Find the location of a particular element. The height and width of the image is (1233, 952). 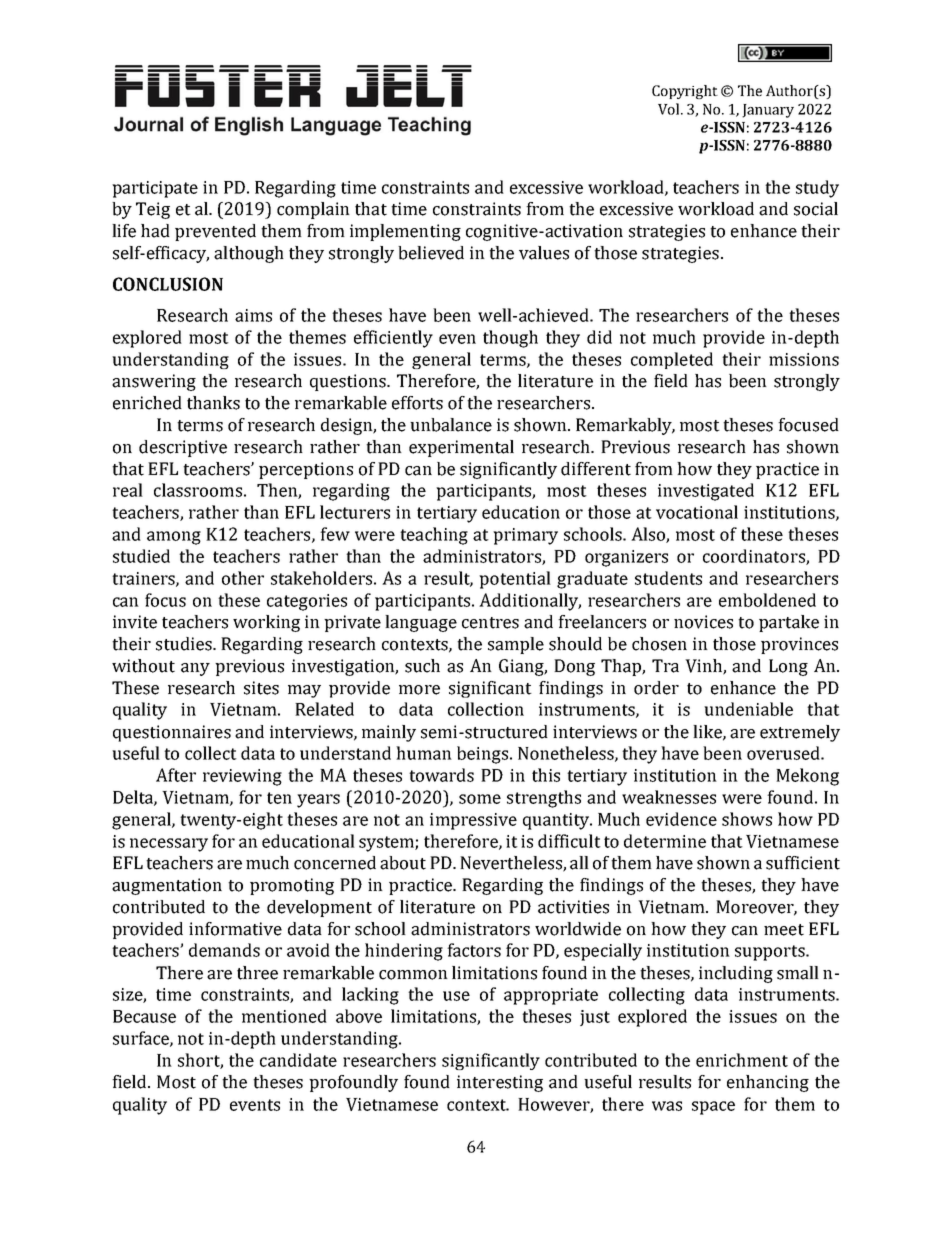

shows is located at coordinates (747, 819).
